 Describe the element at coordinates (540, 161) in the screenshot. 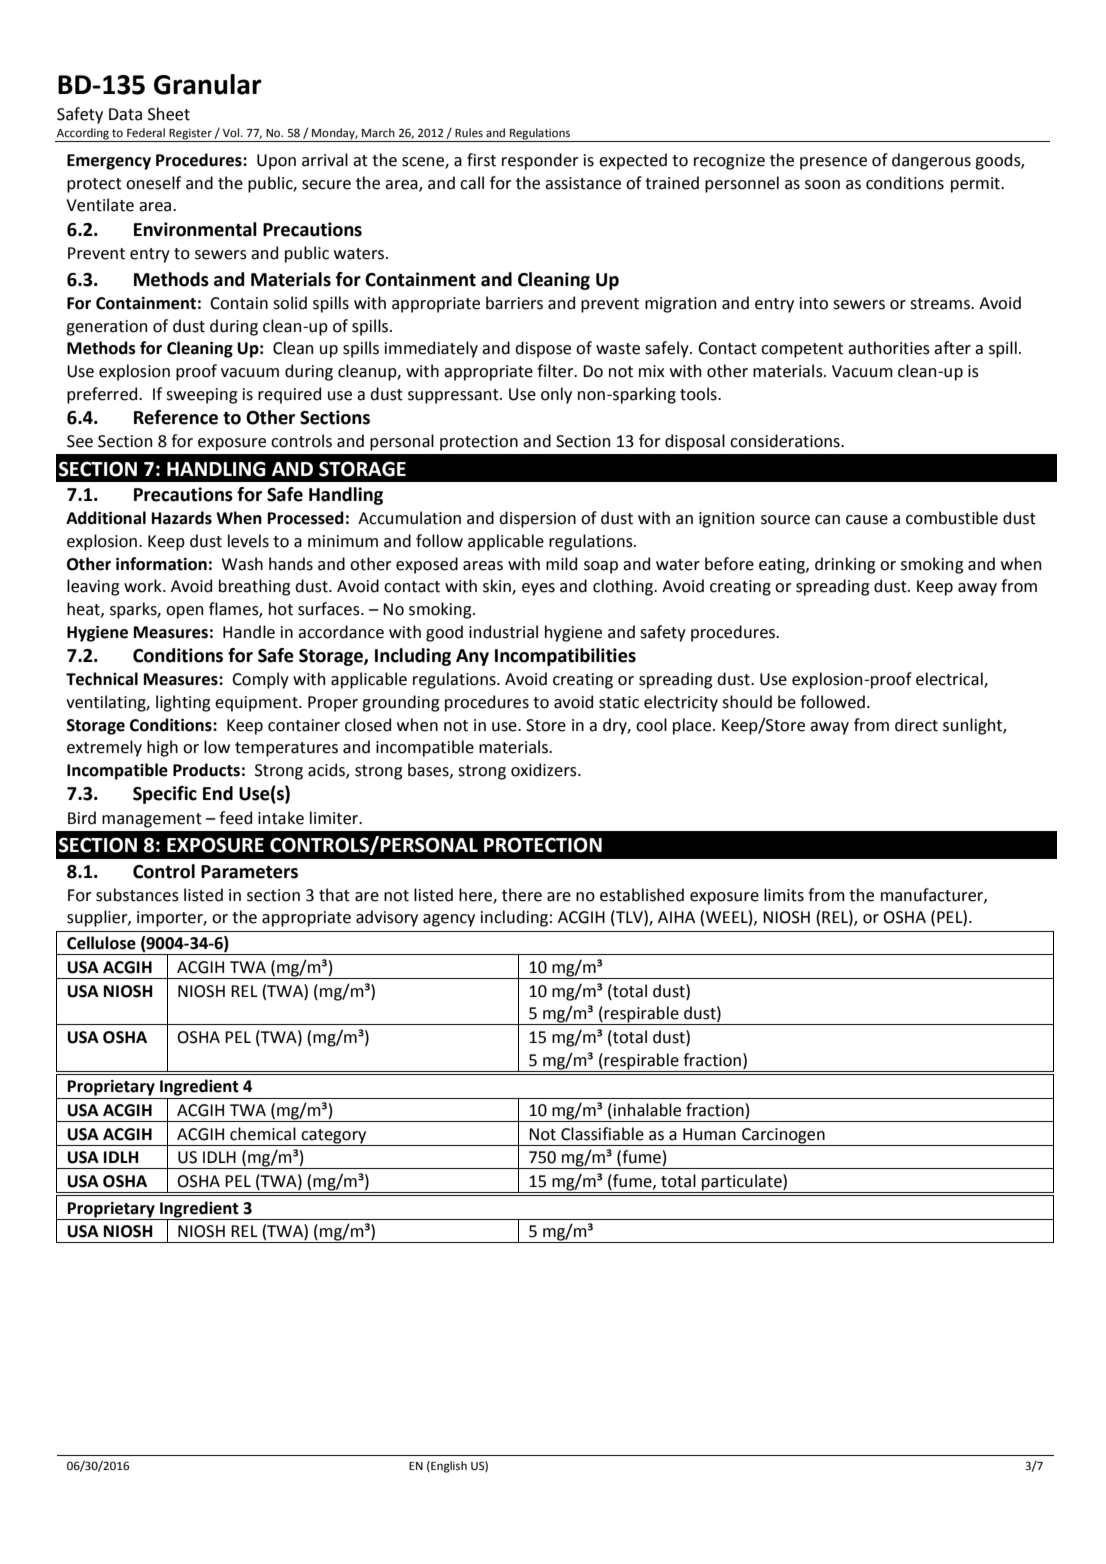

I see `responder` at that location.
